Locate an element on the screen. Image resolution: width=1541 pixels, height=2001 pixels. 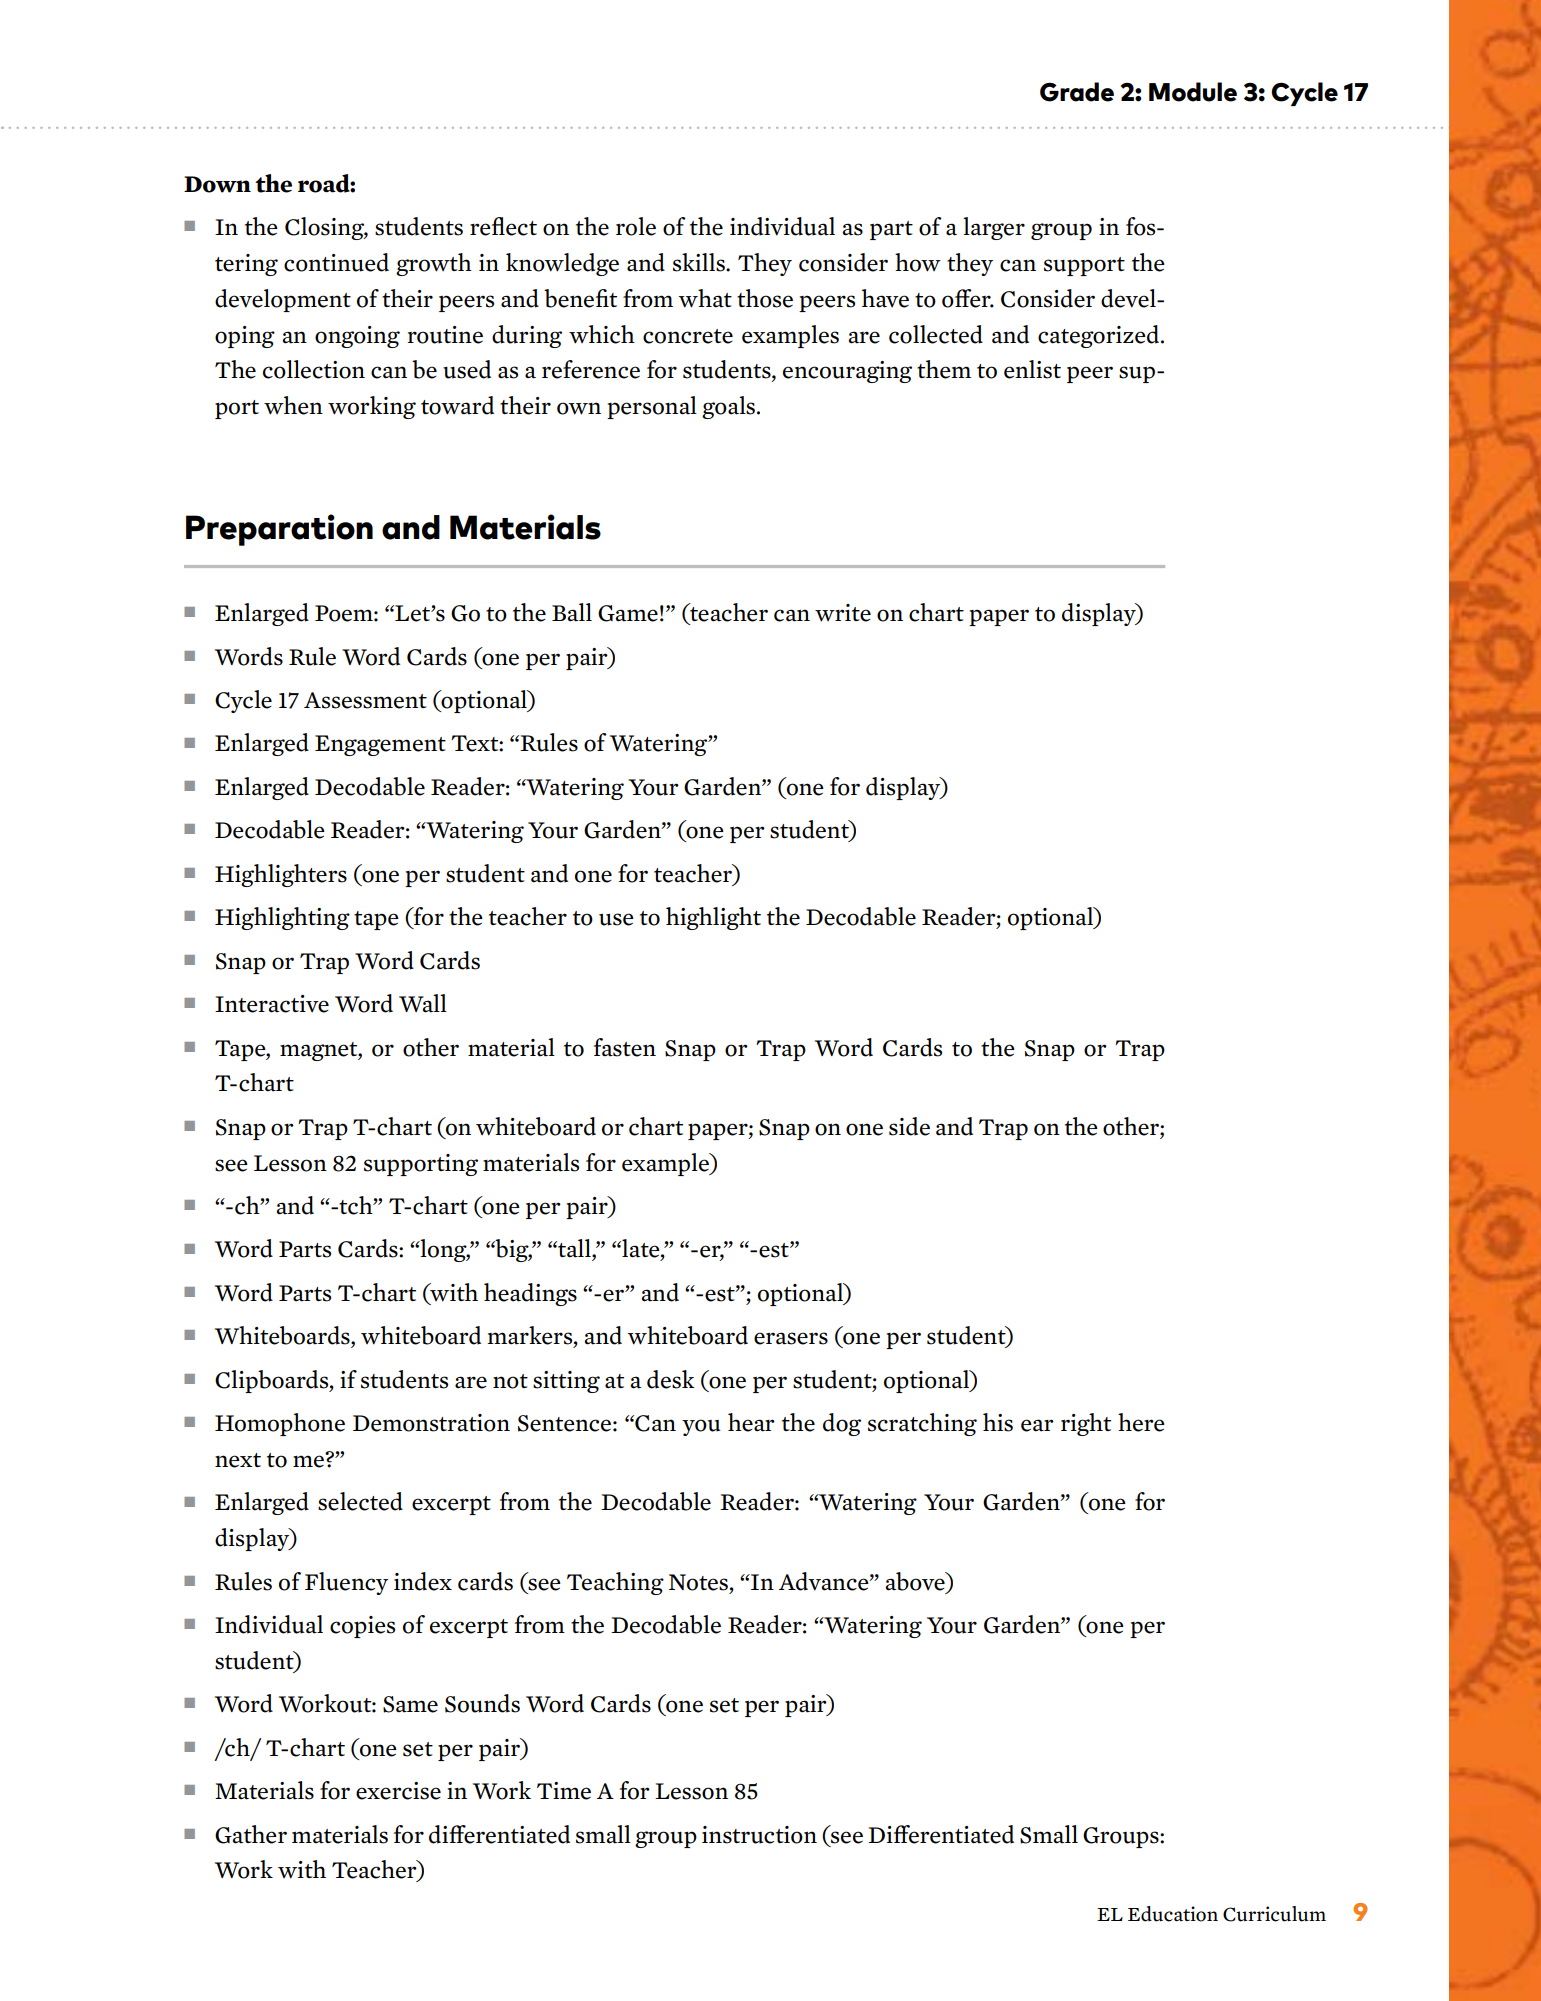
goals is located at coordinates (730, 407).
